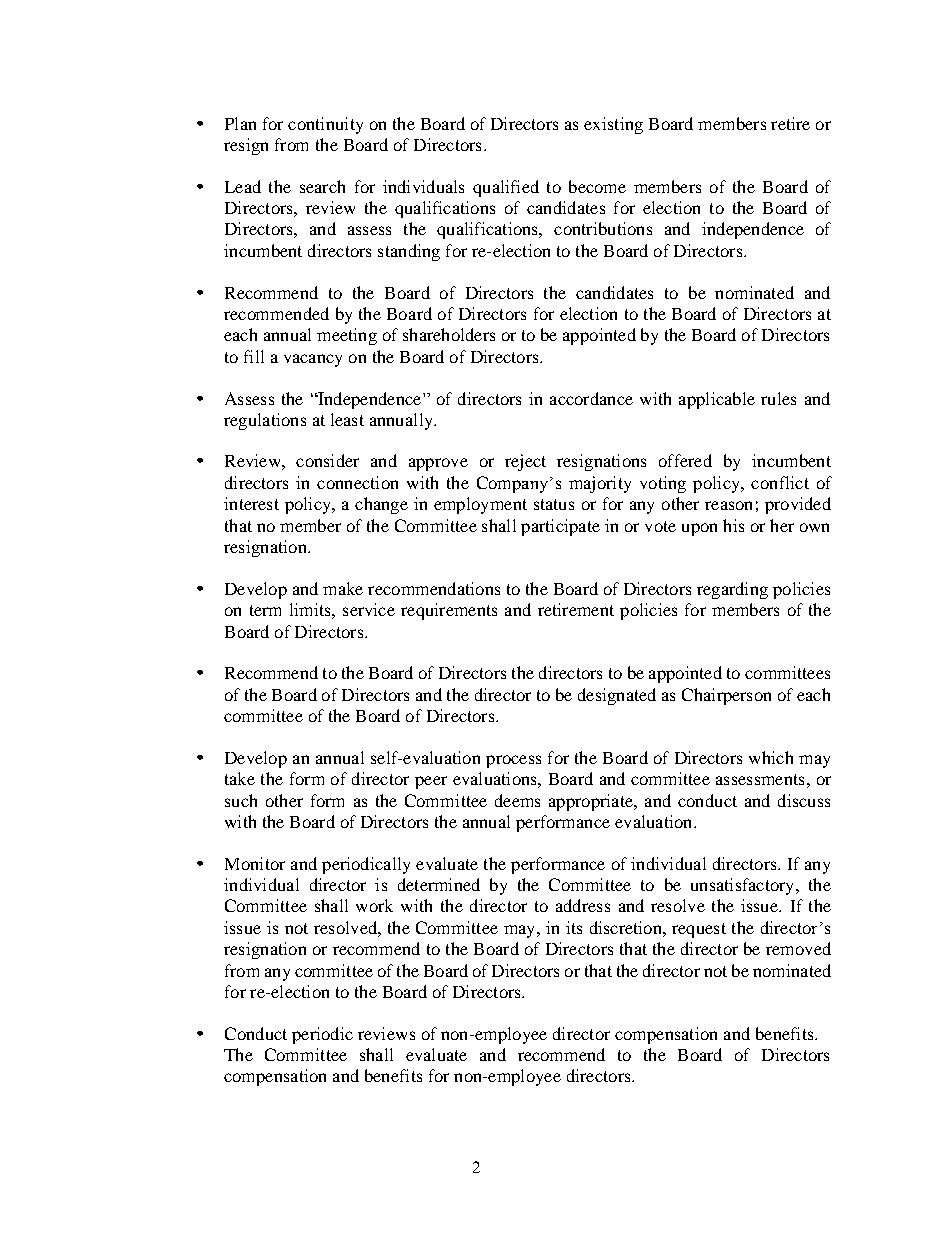 The width and height of the document is (952, 1233). What do you see at coordinates (733, 525) in the document?
I see `his` at bounding box center [733, 525].
